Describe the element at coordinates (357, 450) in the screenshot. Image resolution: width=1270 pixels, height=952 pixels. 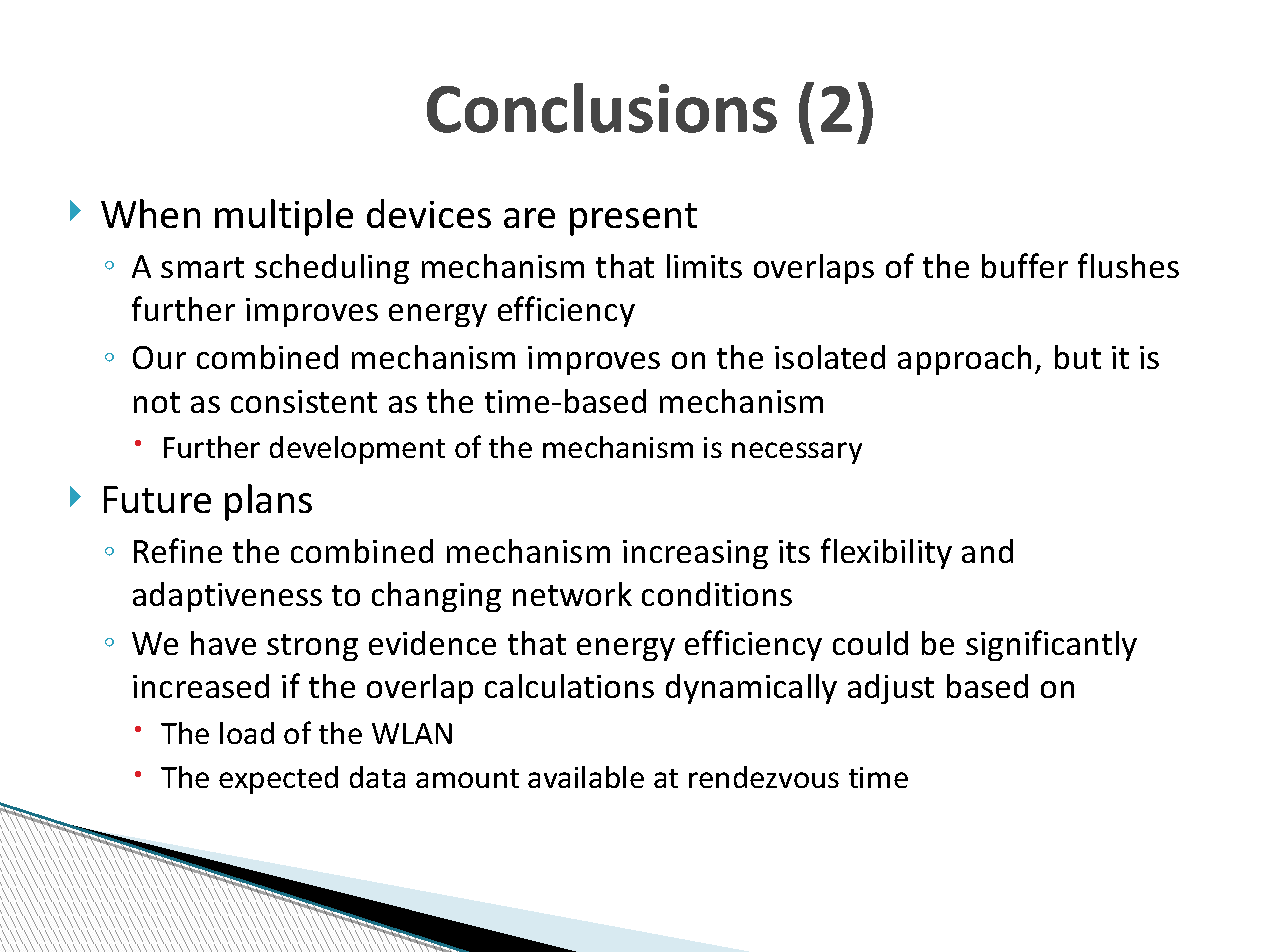
I see `development` at that location.
